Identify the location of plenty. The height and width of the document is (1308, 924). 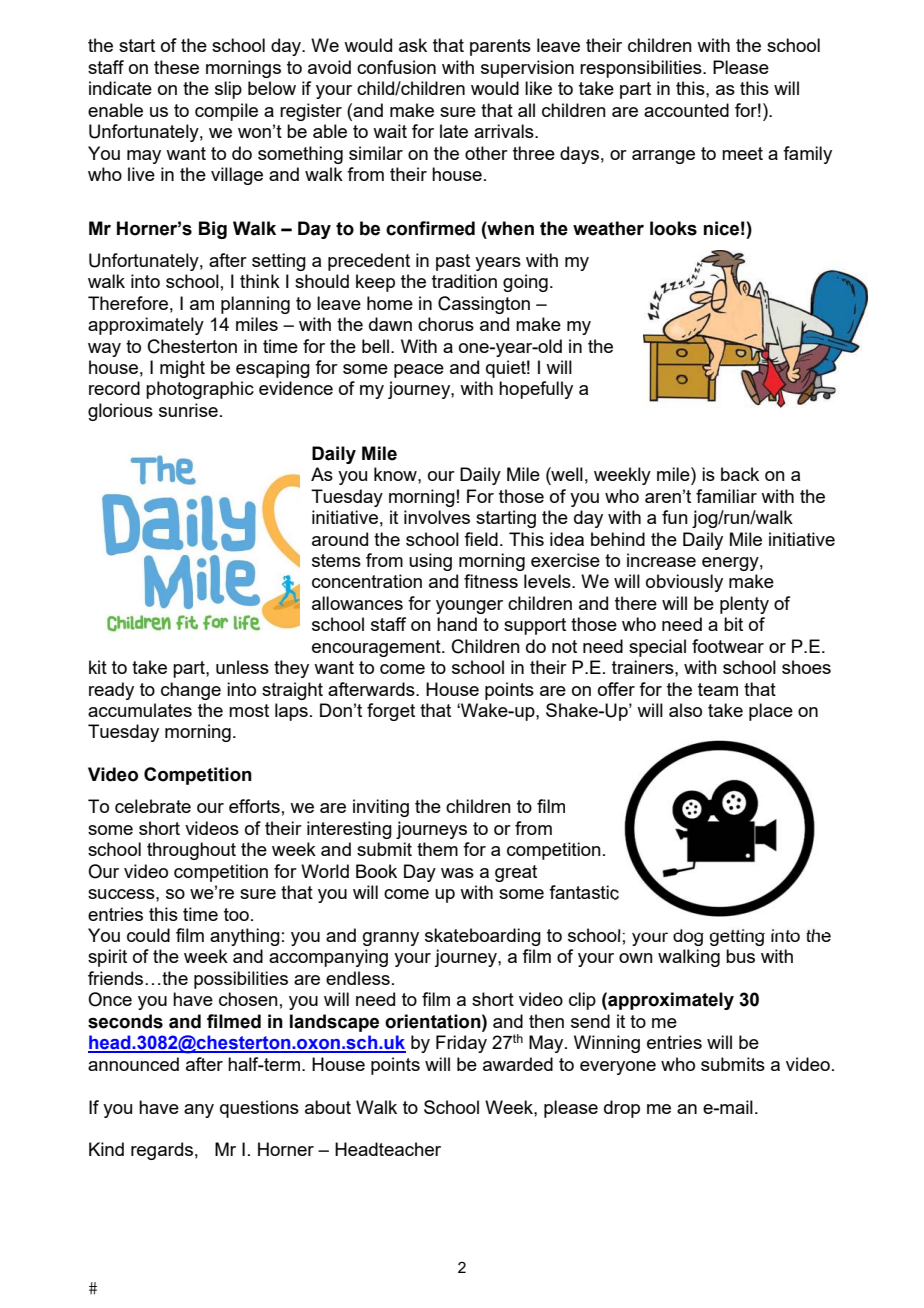
(744, 605).
